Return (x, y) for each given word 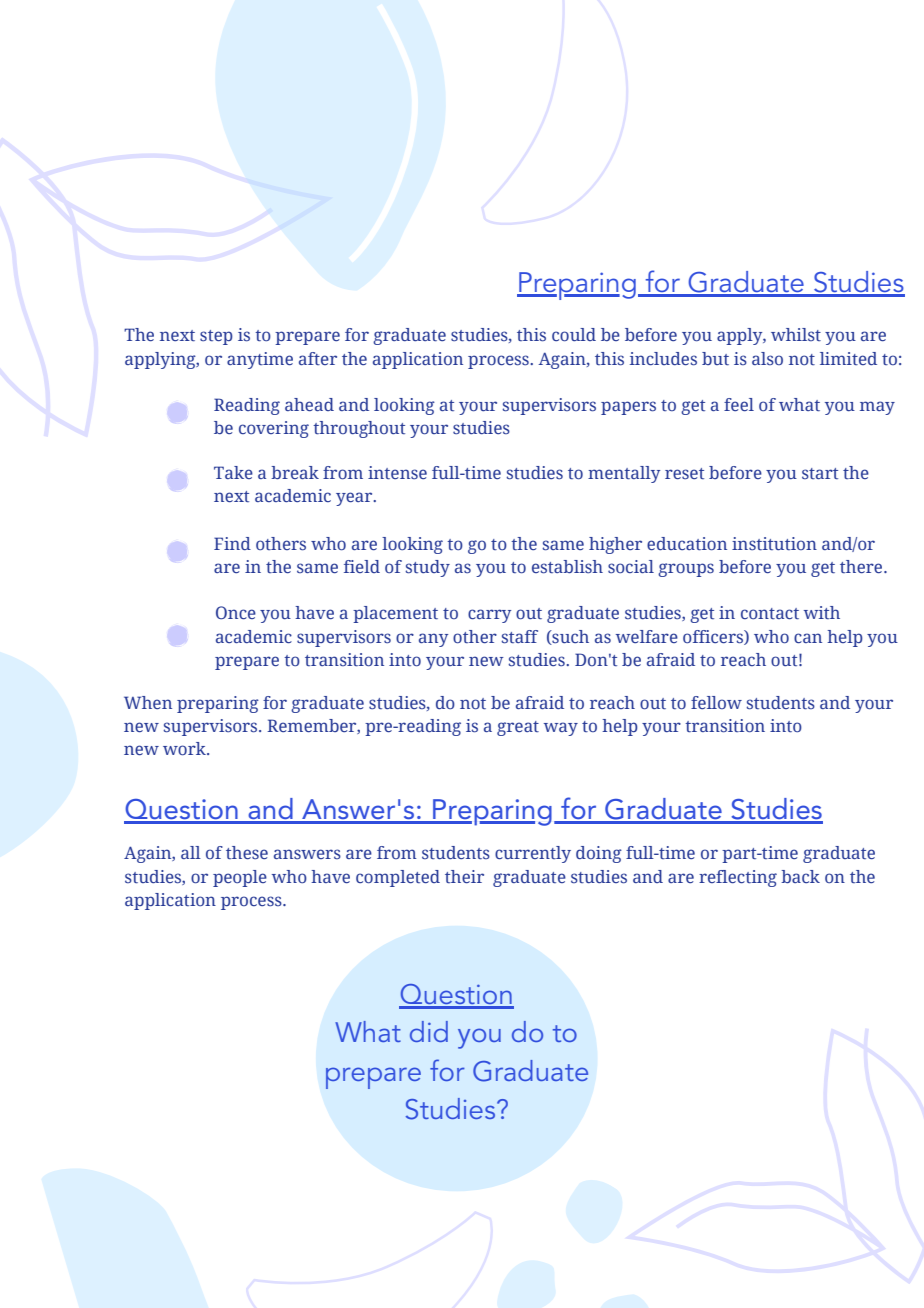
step (216, 337)
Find (232, 543)
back (800, 876)
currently (533, 854)
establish (567, 567)
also (767, 358)
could (574, 334)
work (185, 748)
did (429, 1031)
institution (774, 544)
